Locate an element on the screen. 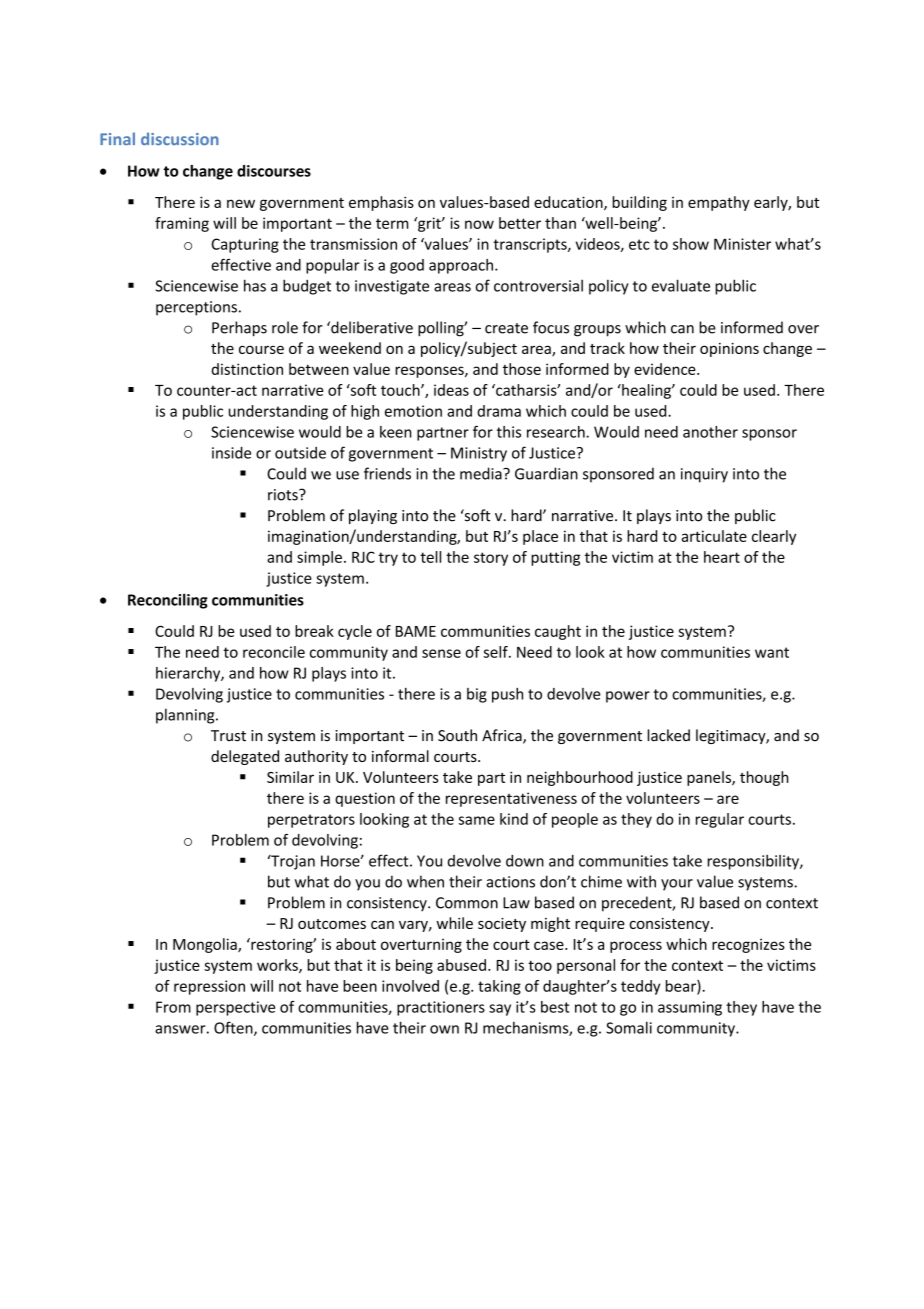 The height and width of the screenshot is (1309, 924). inside is located at coordinates (231, 452).
